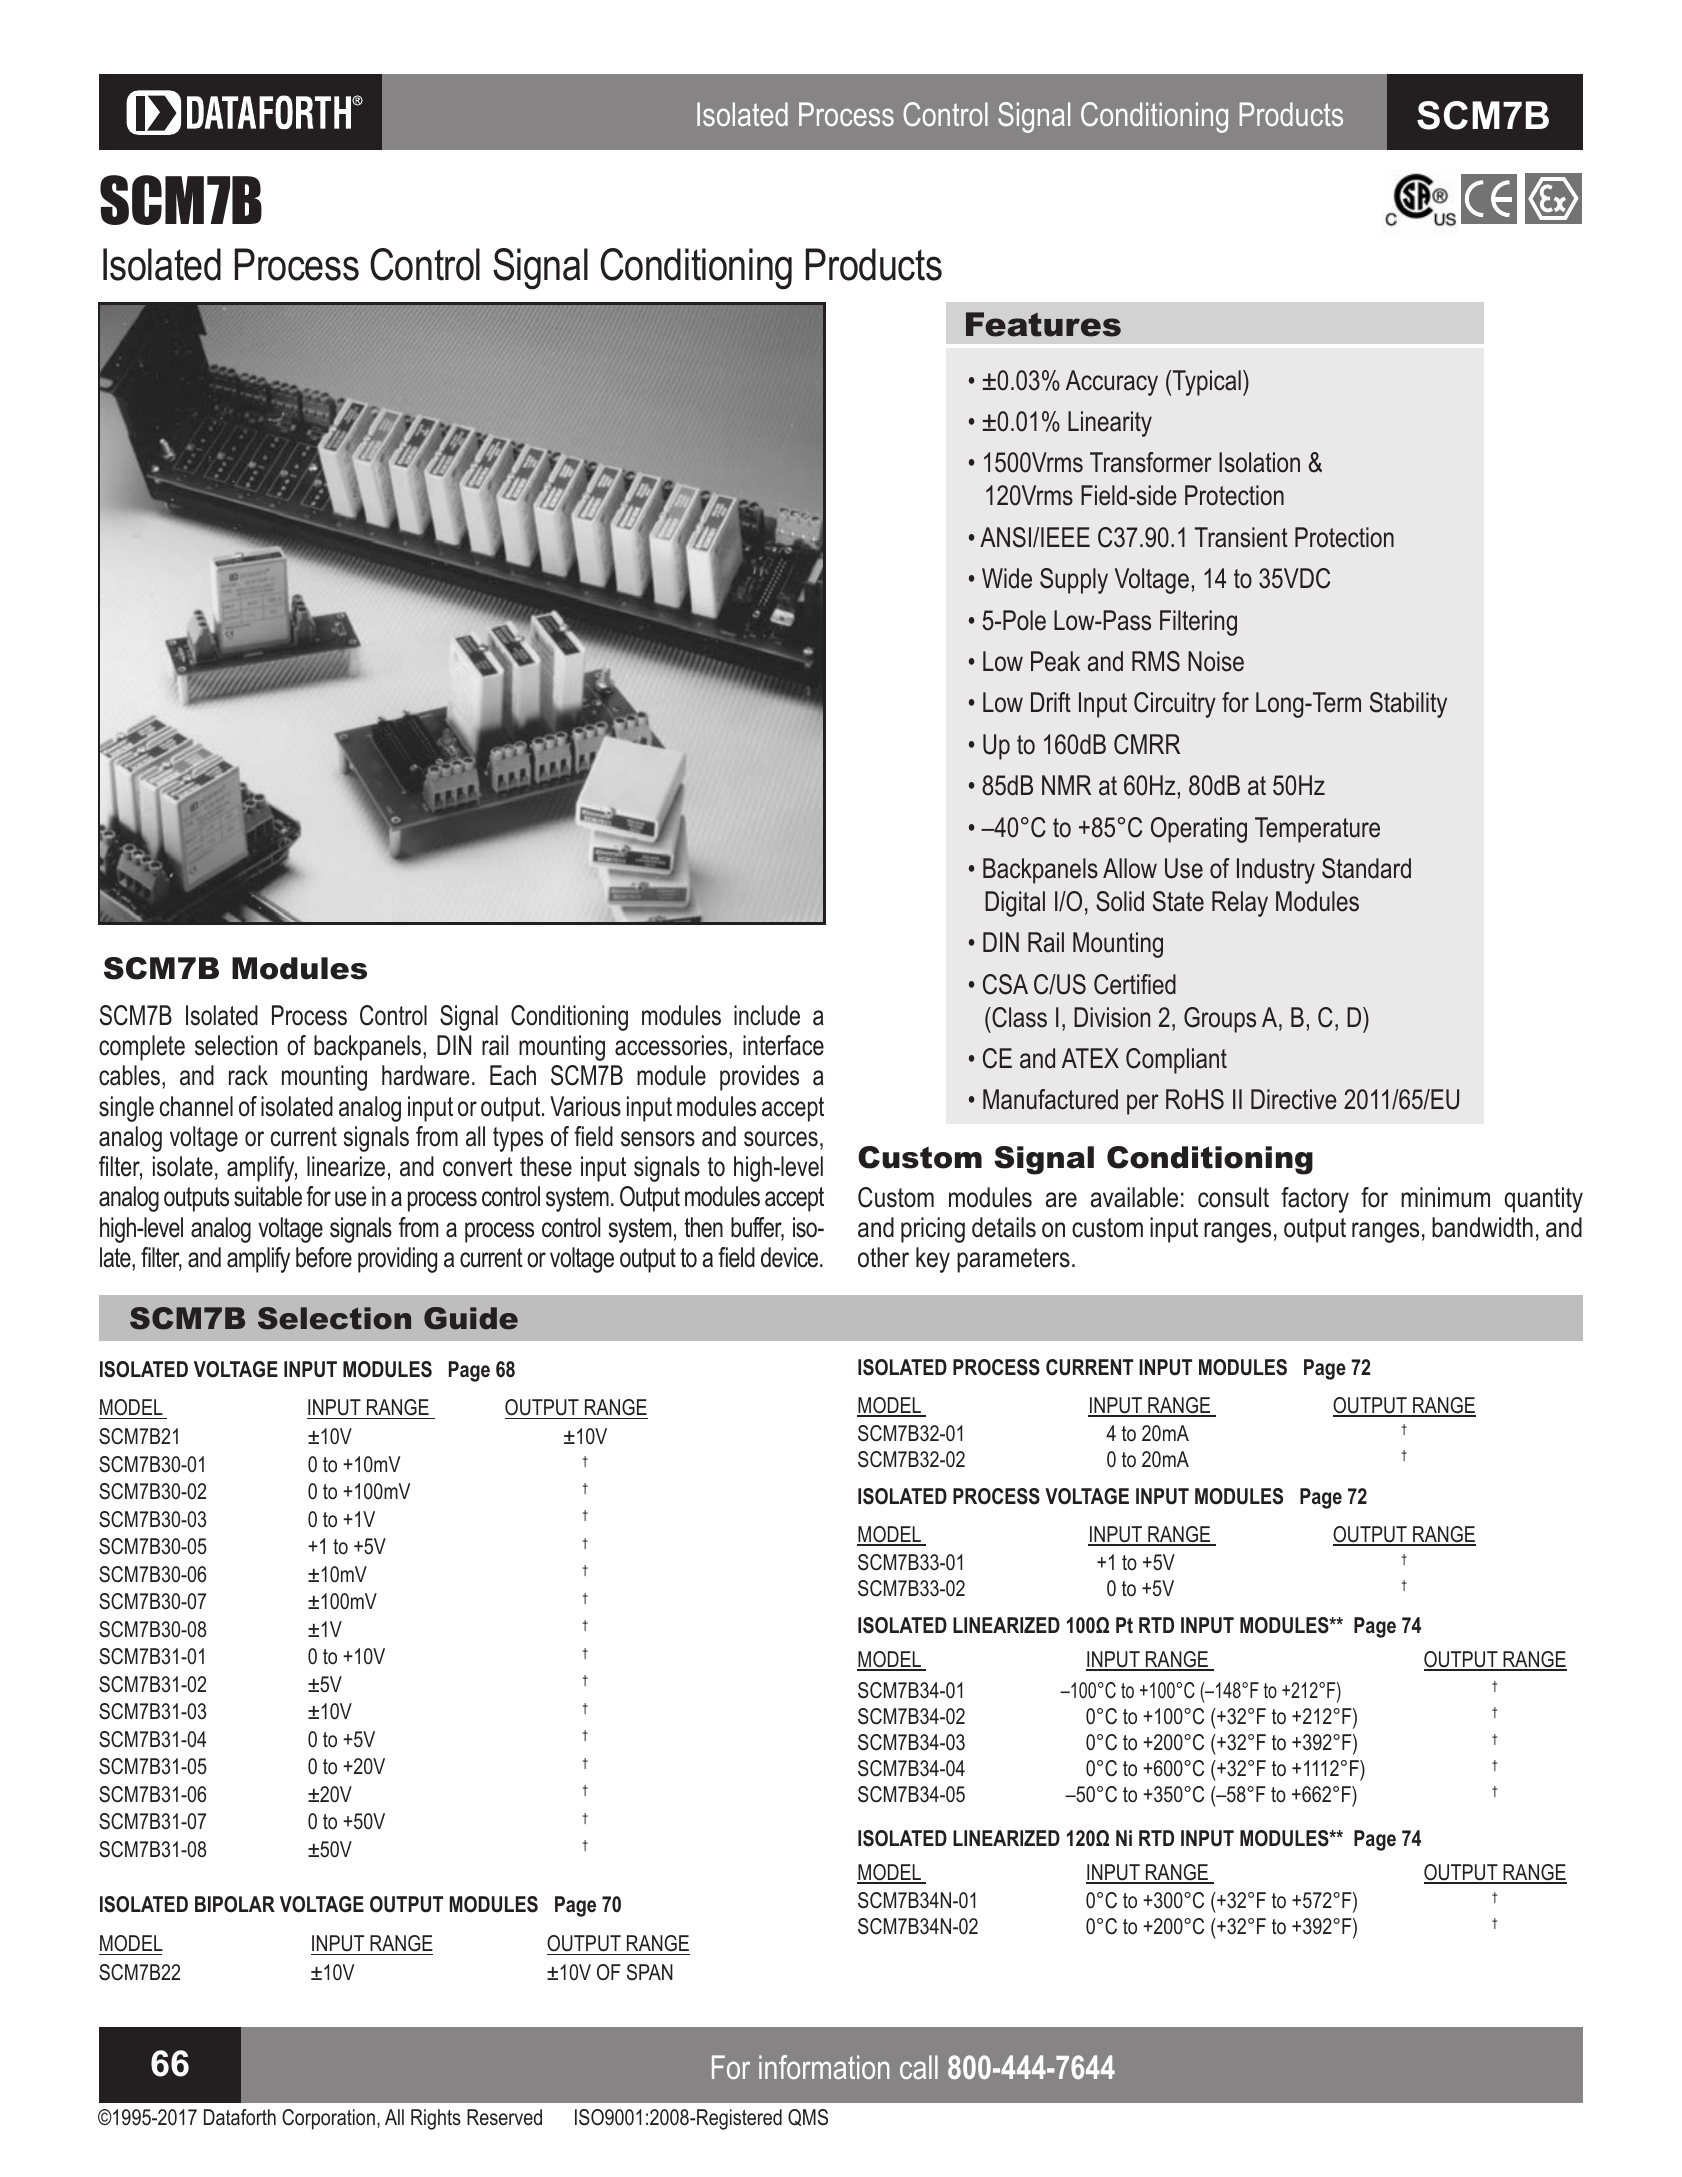  I want to click on information, so click(824, 2067).
